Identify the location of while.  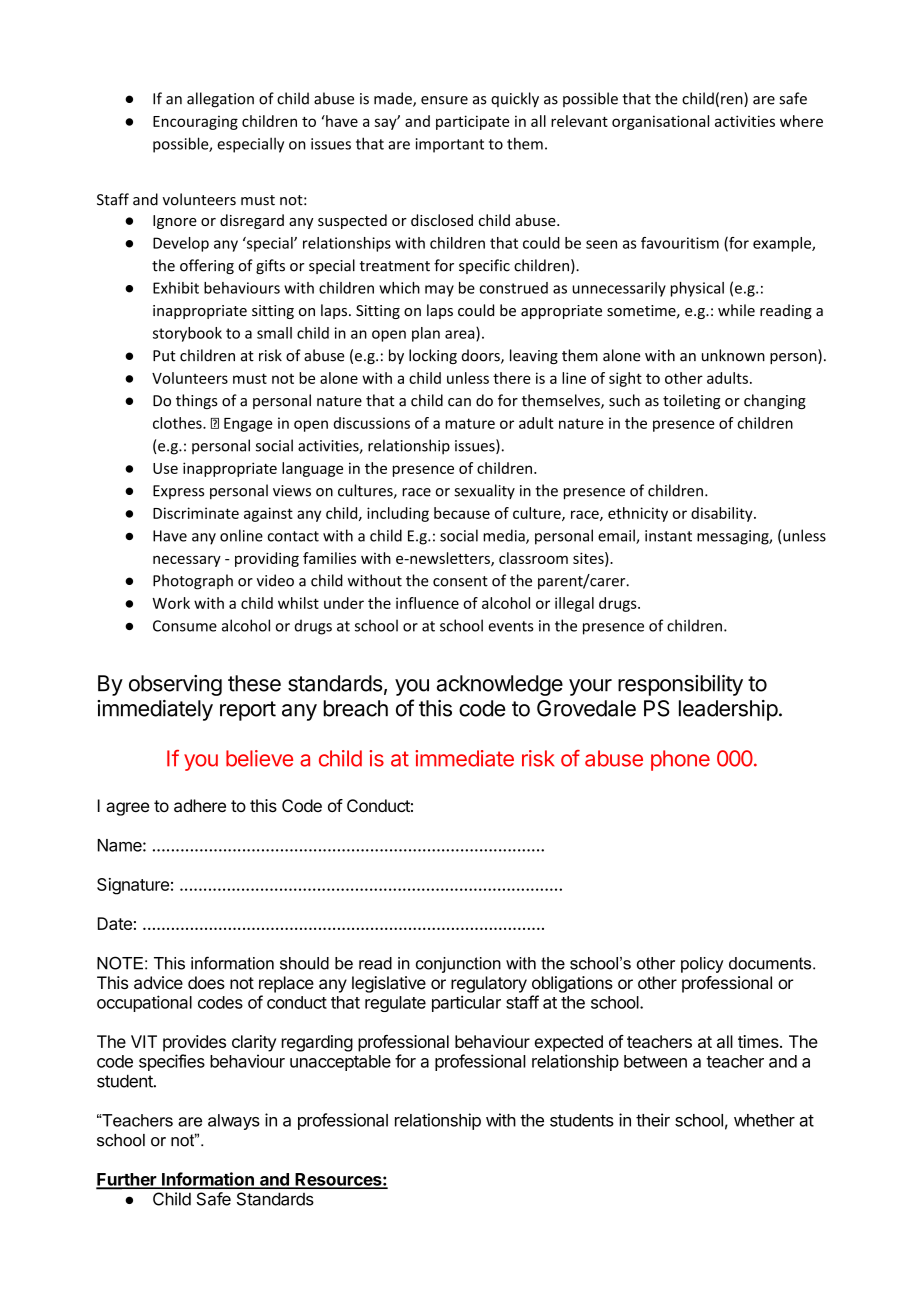
(736, 310).
